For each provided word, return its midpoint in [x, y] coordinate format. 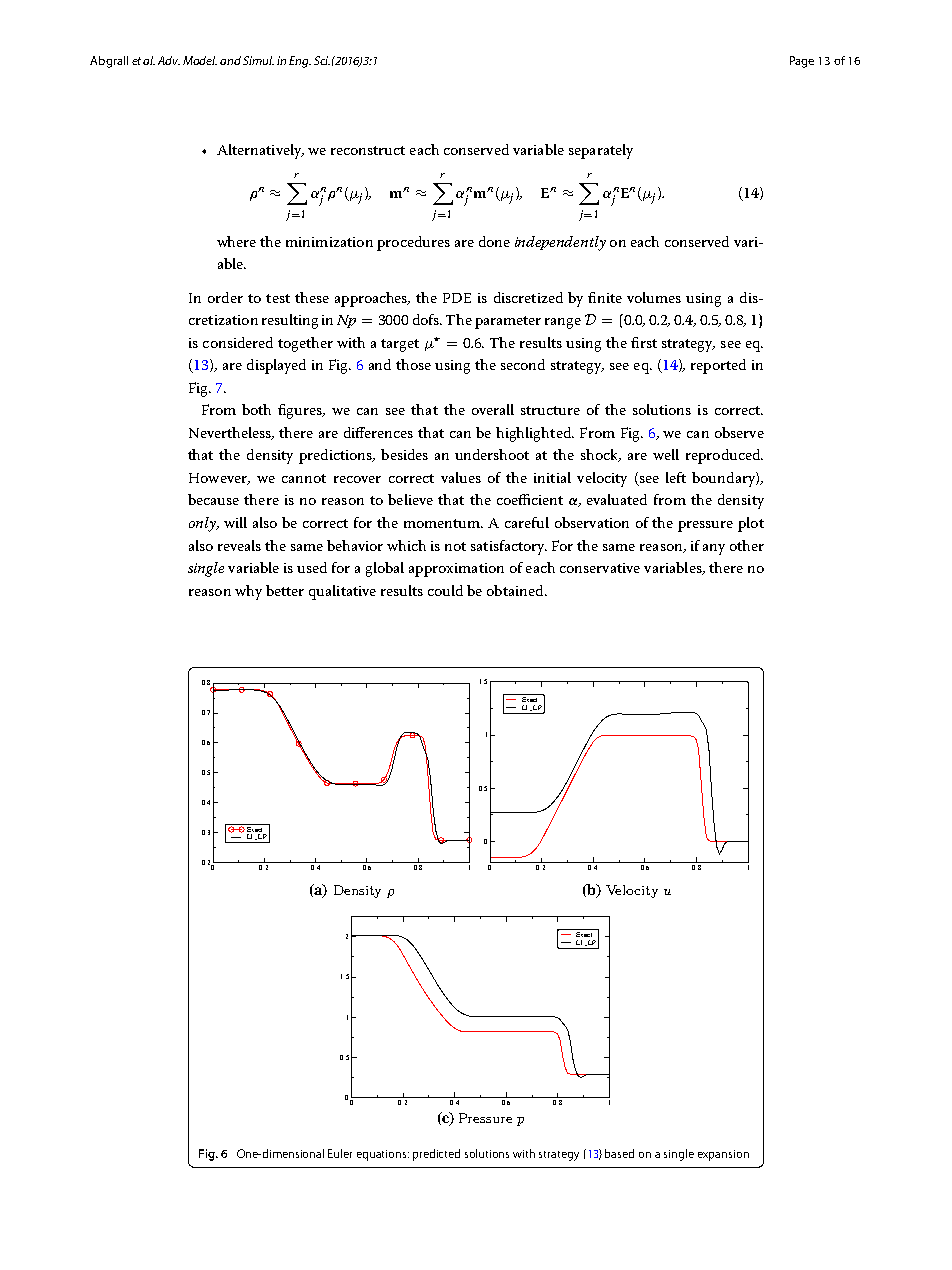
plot [751, 524]
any [714, 549]
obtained [516, 590]
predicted [436, 1155]
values [461, 477]
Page [802, 62]
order [225, 297]
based [619, 1153]
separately [601, 151]
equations [383, 1155]
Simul [258, 60]
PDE [457, 298]
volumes [654, 297]
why [248, 592]
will [235, 522]
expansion [723, 1155]
